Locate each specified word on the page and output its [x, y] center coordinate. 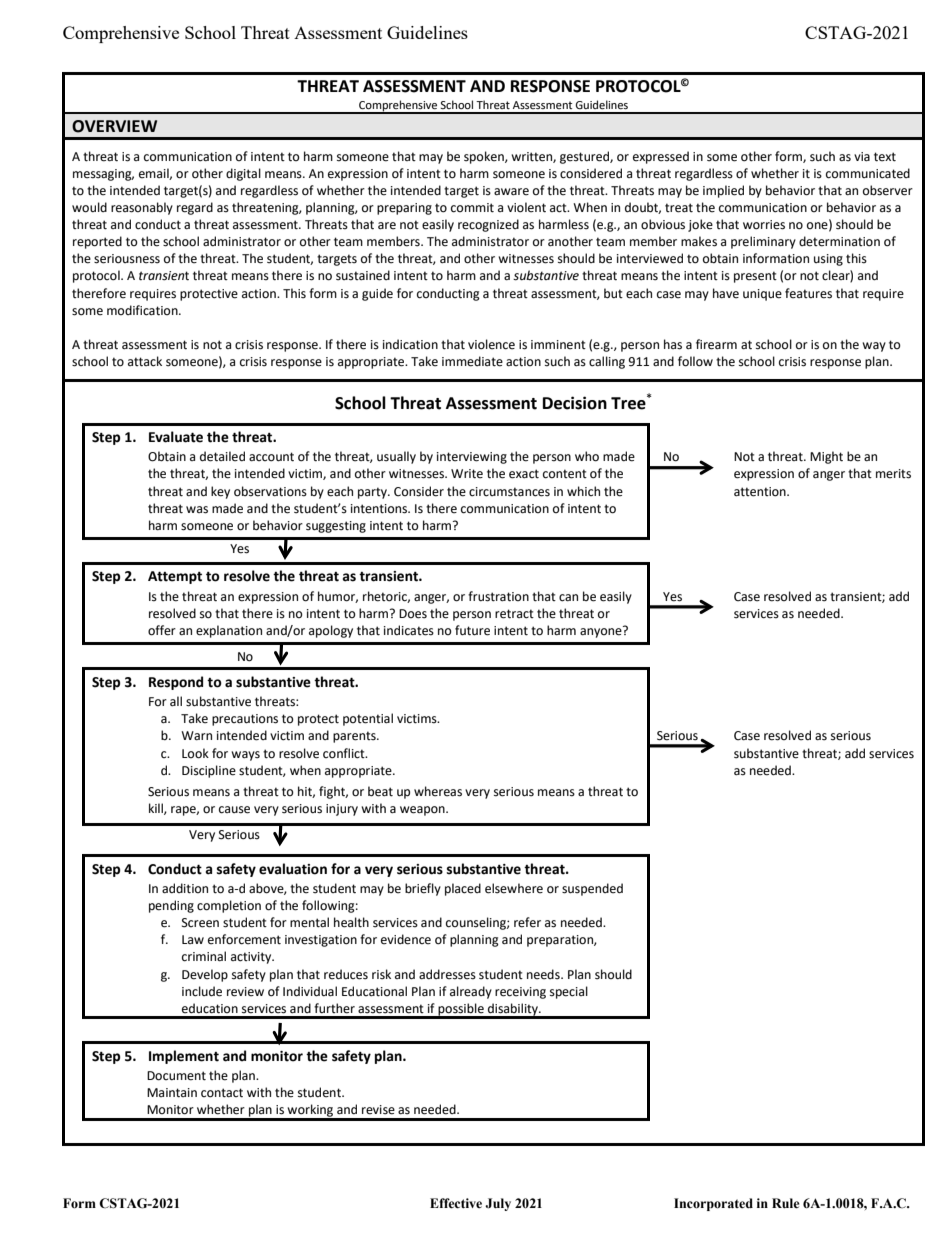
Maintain [172, 1093]
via [862, 156]
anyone [602, 632]
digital [243, 174]
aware [511, 192]
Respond [176, 683]
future [472, 630]
